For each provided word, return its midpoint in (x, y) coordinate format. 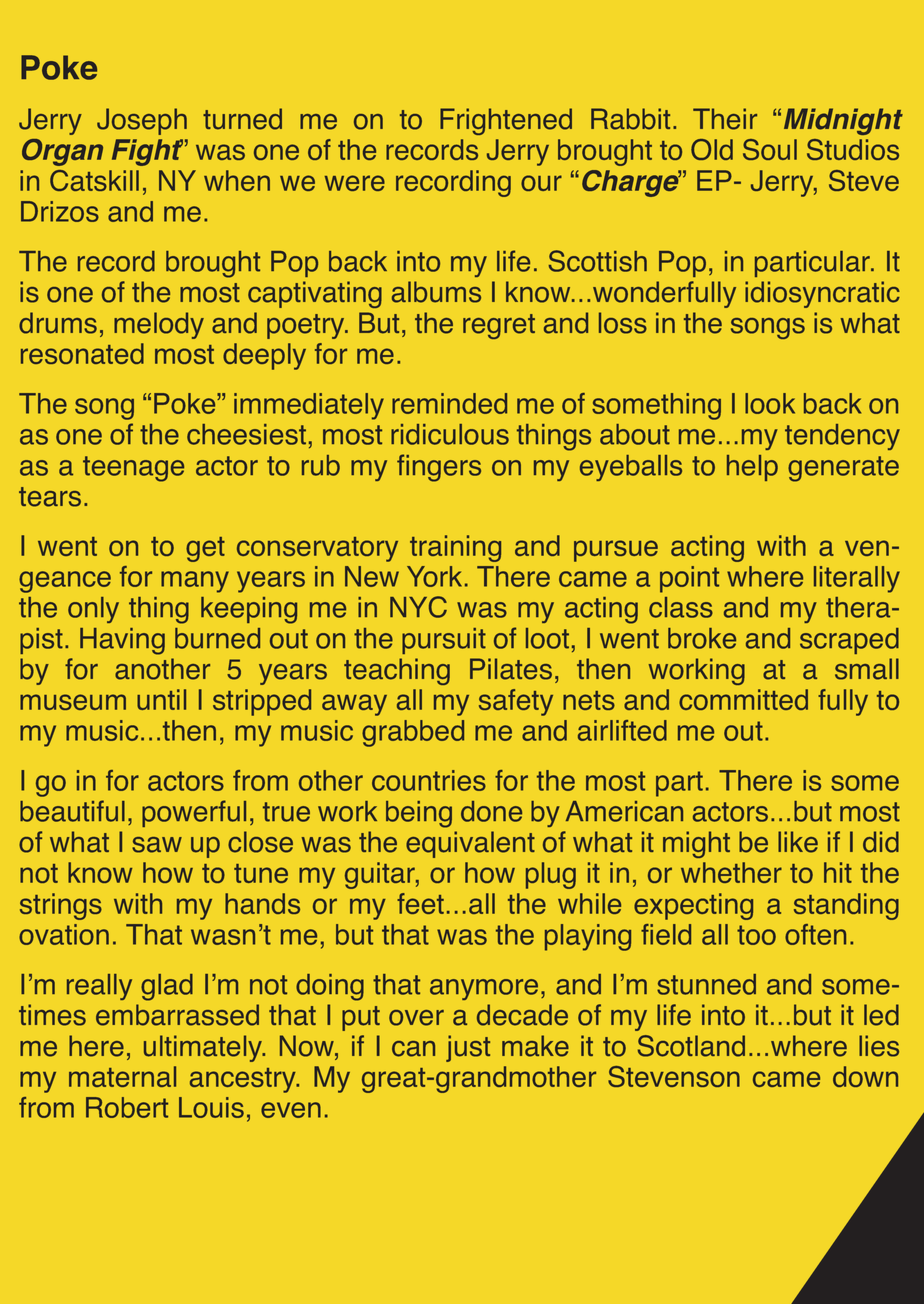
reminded (449, 403)
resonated (82, 353)
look (770, 403)
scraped (849, 641)
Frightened (506, 121)
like (798, 842)
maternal (122, 1076)
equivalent (470, 844)
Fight (147, 152)
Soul (770, 149)
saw (157, 845)
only (93, 610)
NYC (418, 607)
